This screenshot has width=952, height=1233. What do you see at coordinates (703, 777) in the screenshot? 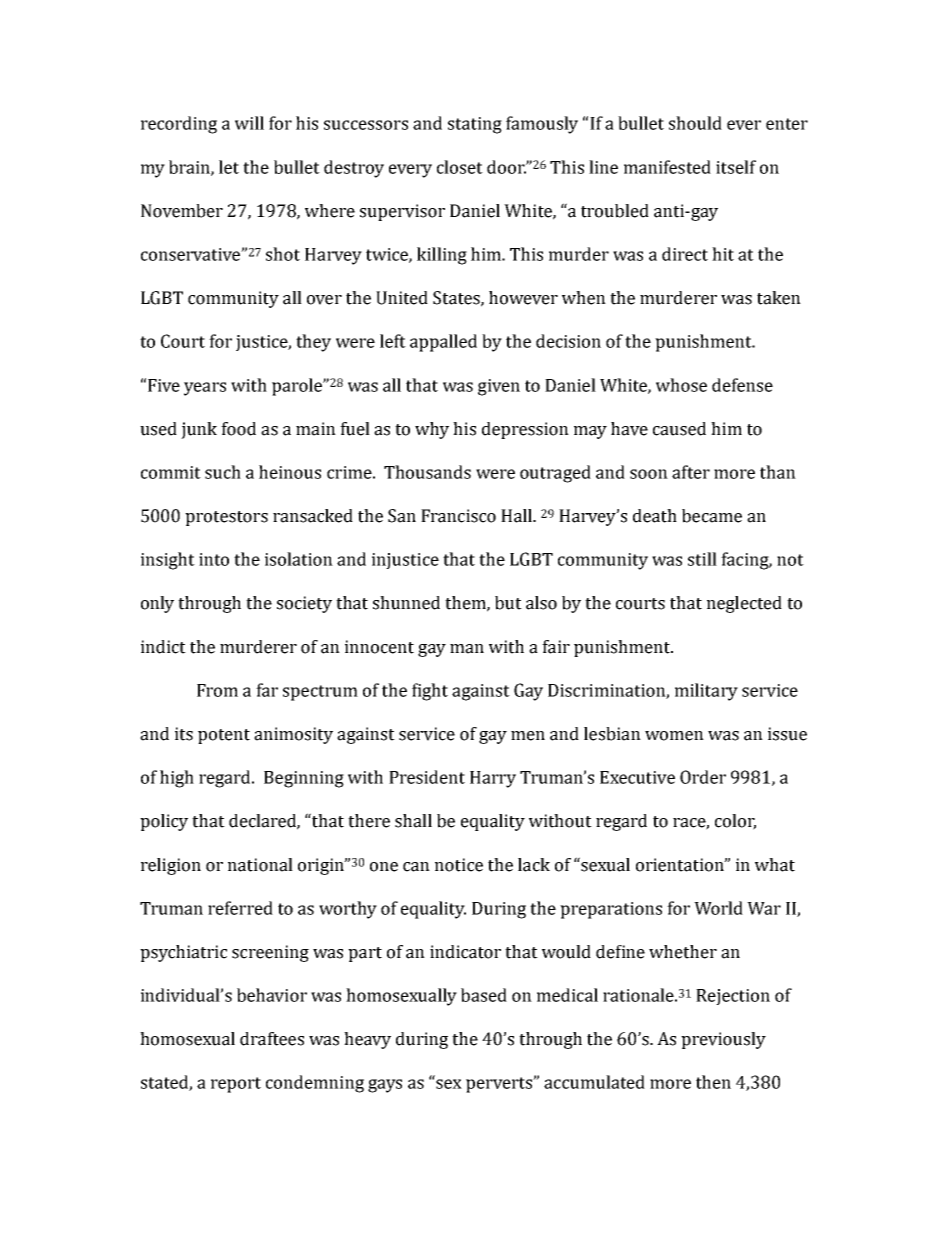
I see `Order` at bounding box center [703, 777].
